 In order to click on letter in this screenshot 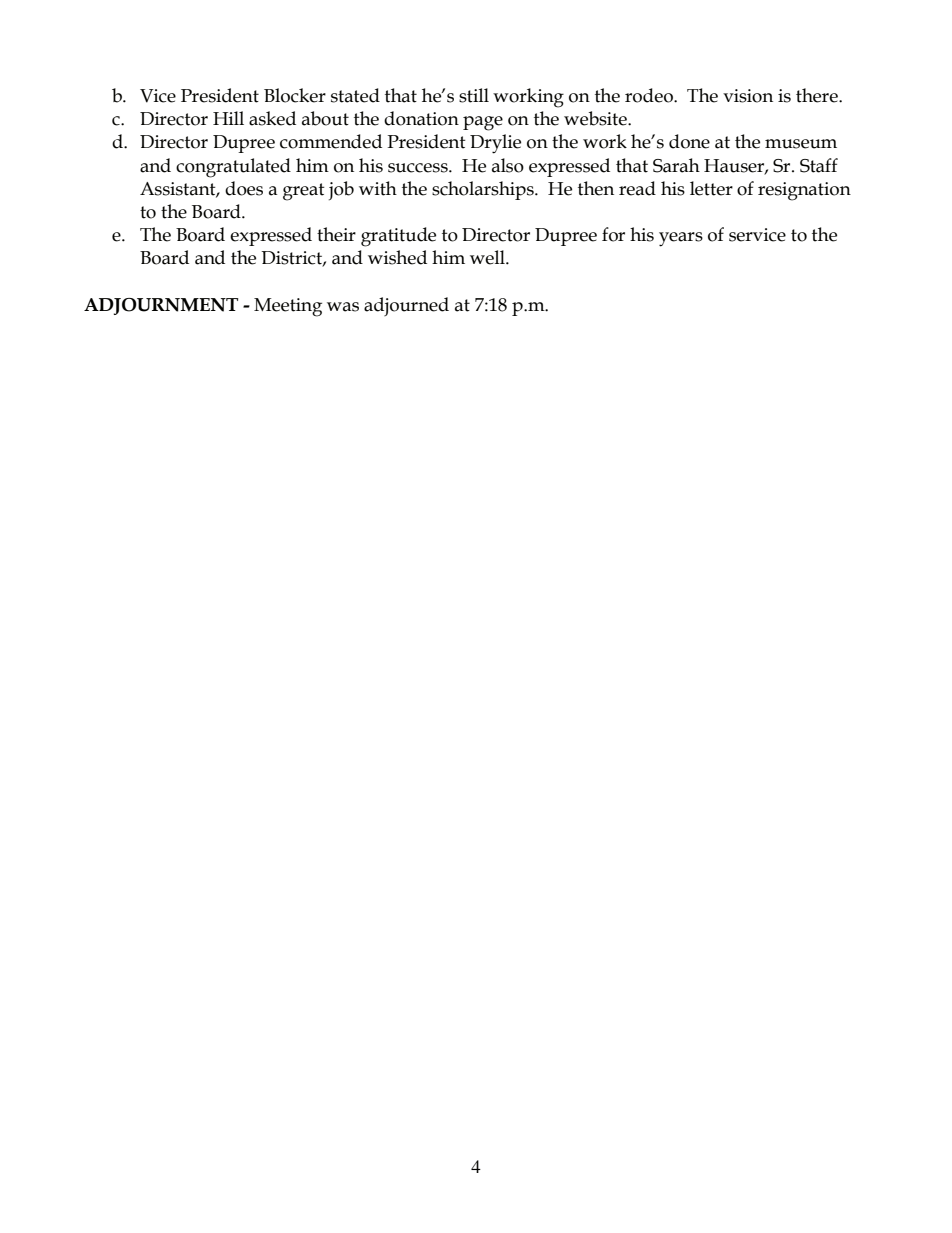, I will do `click(711, 188)`.
